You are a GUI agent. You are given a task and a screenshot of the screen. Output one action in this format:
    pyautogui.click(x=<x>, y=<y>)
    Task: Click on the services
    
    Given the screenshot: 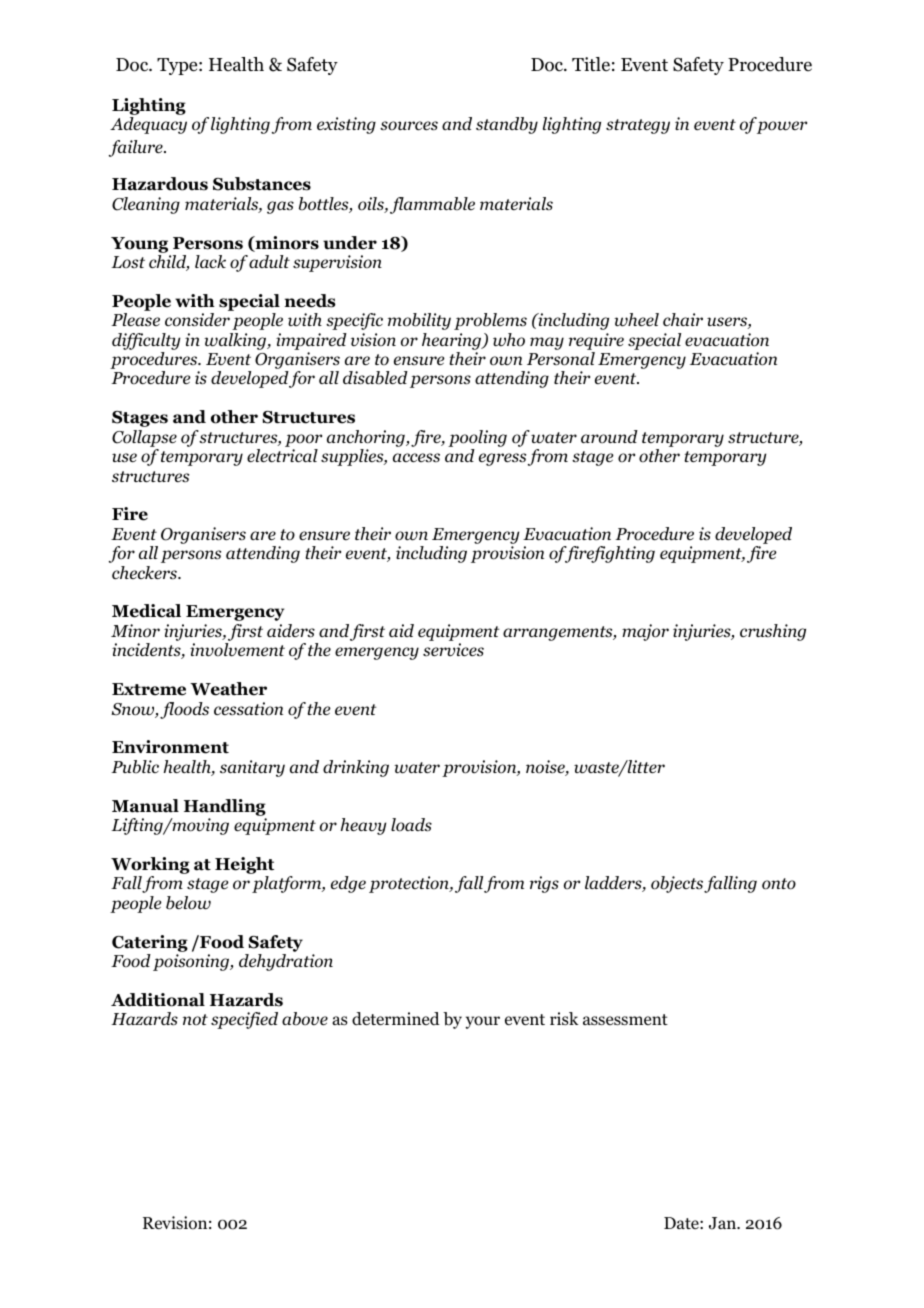 What is the action you would take?
    pyautogui.click(x=453, y=650)
